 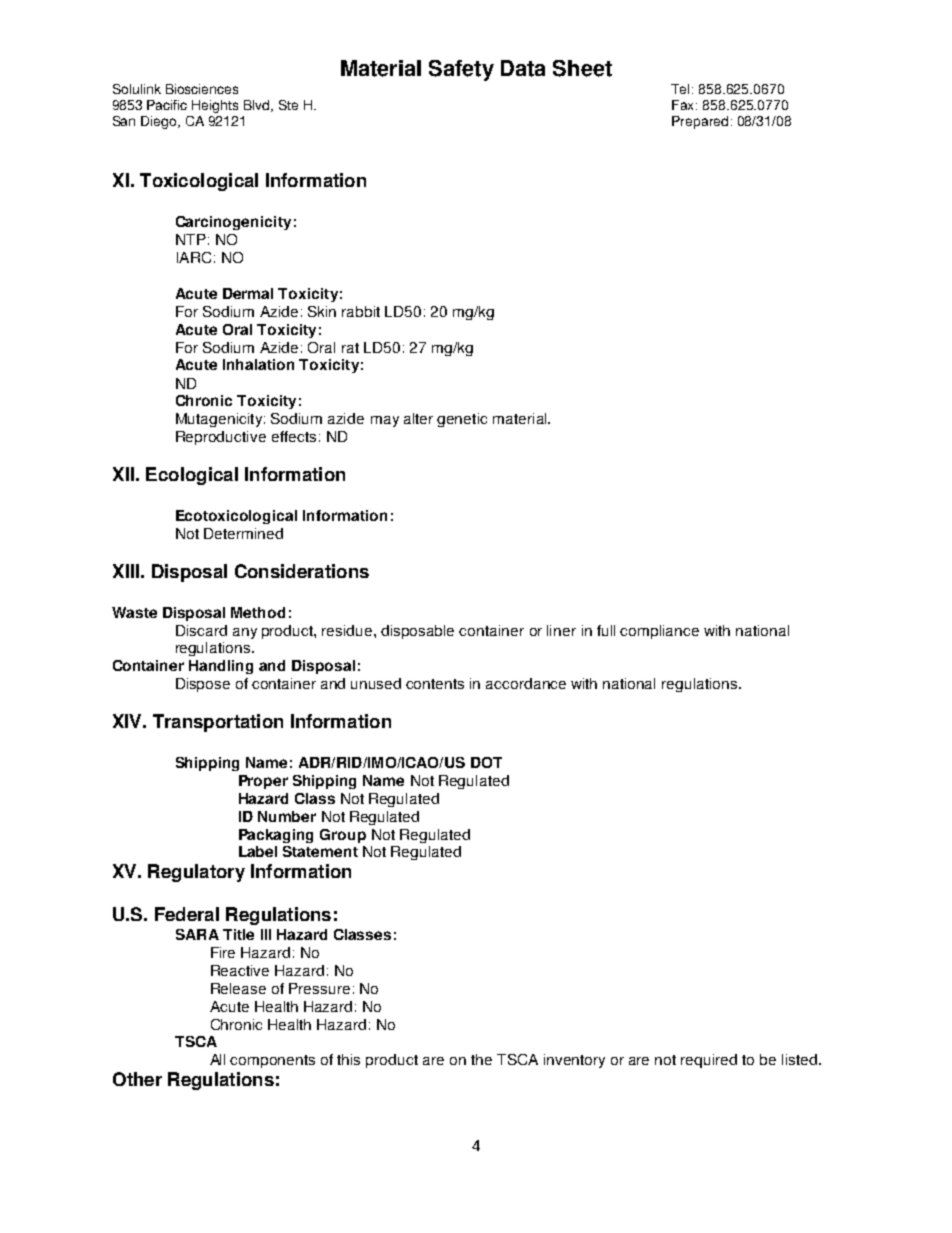 What do you see at coordinates (202, 89) in the image?
I see `Biosciences` at bounding box center [202, 89].
